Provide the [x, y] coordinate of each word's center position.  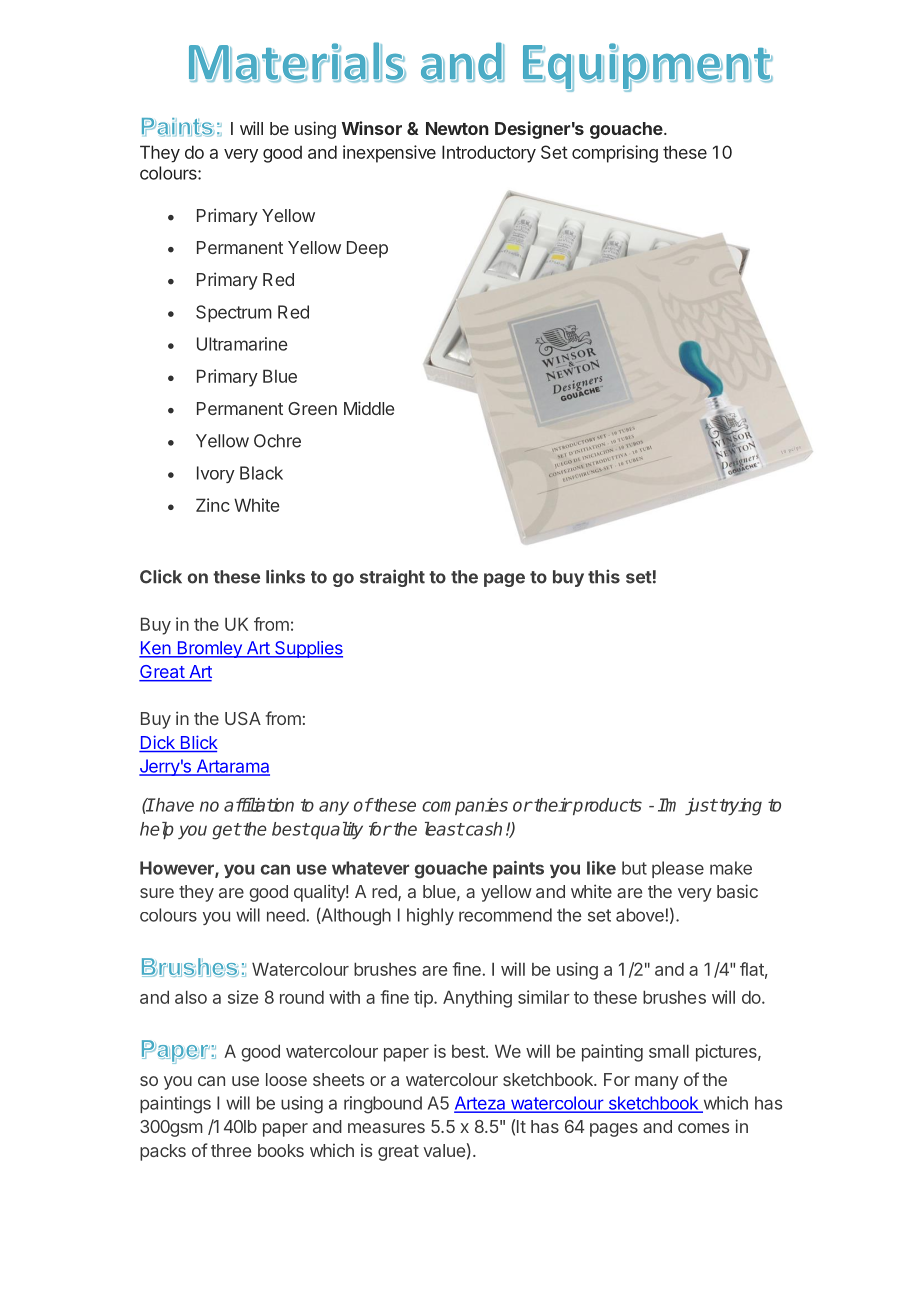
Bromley [209, 649]
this [604, 576]
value [444, 1150]
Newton [457, 128]
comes [703, 1128]
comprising [615, 154]
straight [392, 578]
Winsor [372, 128]
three [231, 1150]
